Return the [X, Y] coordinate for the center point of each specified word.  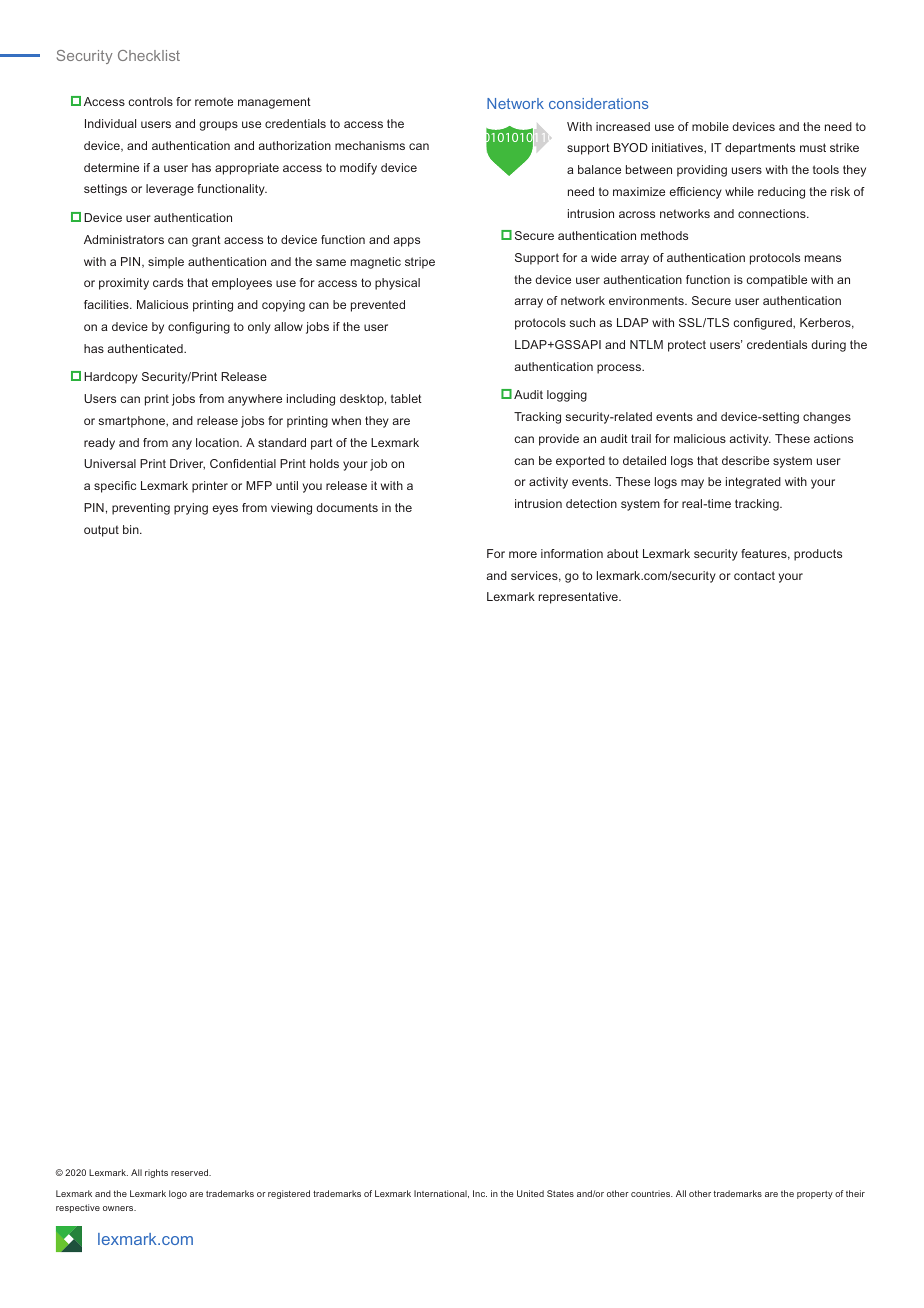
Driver [187, 464]
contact [754, 575]
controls [150, 101]
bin [132, 529]
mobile [710, 126]
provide [559, 440]
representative [579, 598]
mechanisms [370, 145]
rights [156, 1173]
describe [745, 460]
